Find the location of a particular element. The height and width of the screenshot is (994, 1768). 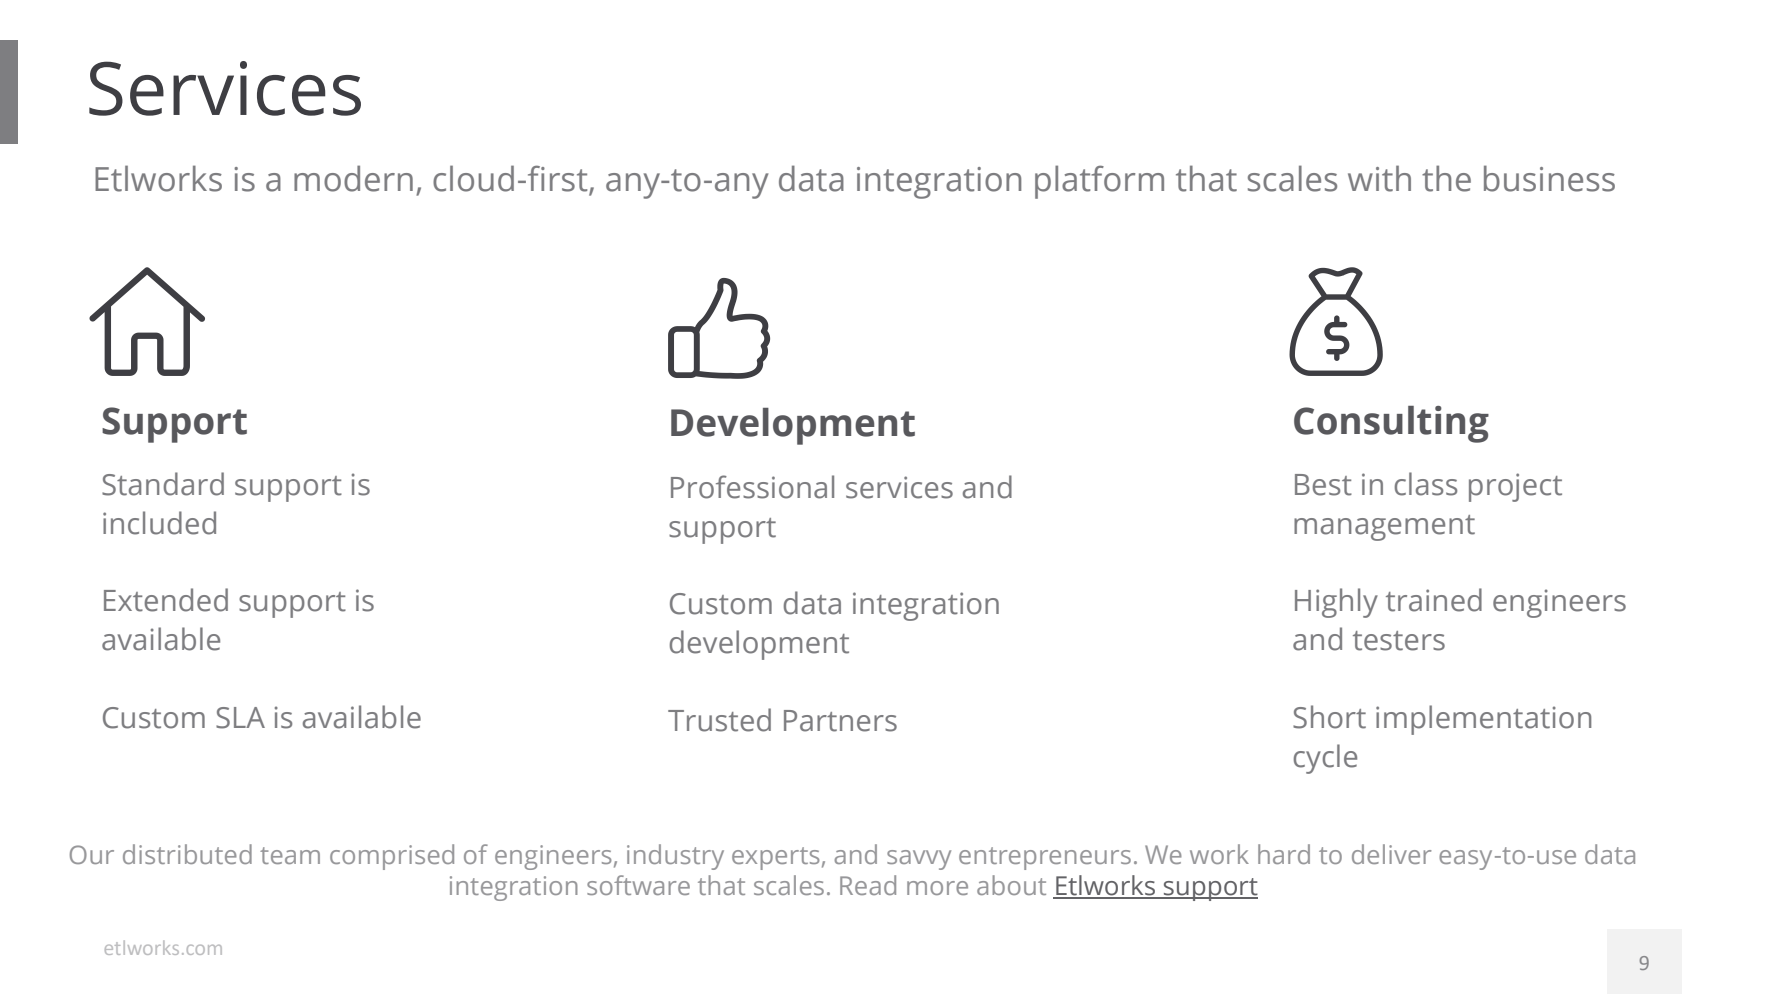

with is located at coordinates (1379, 178).
